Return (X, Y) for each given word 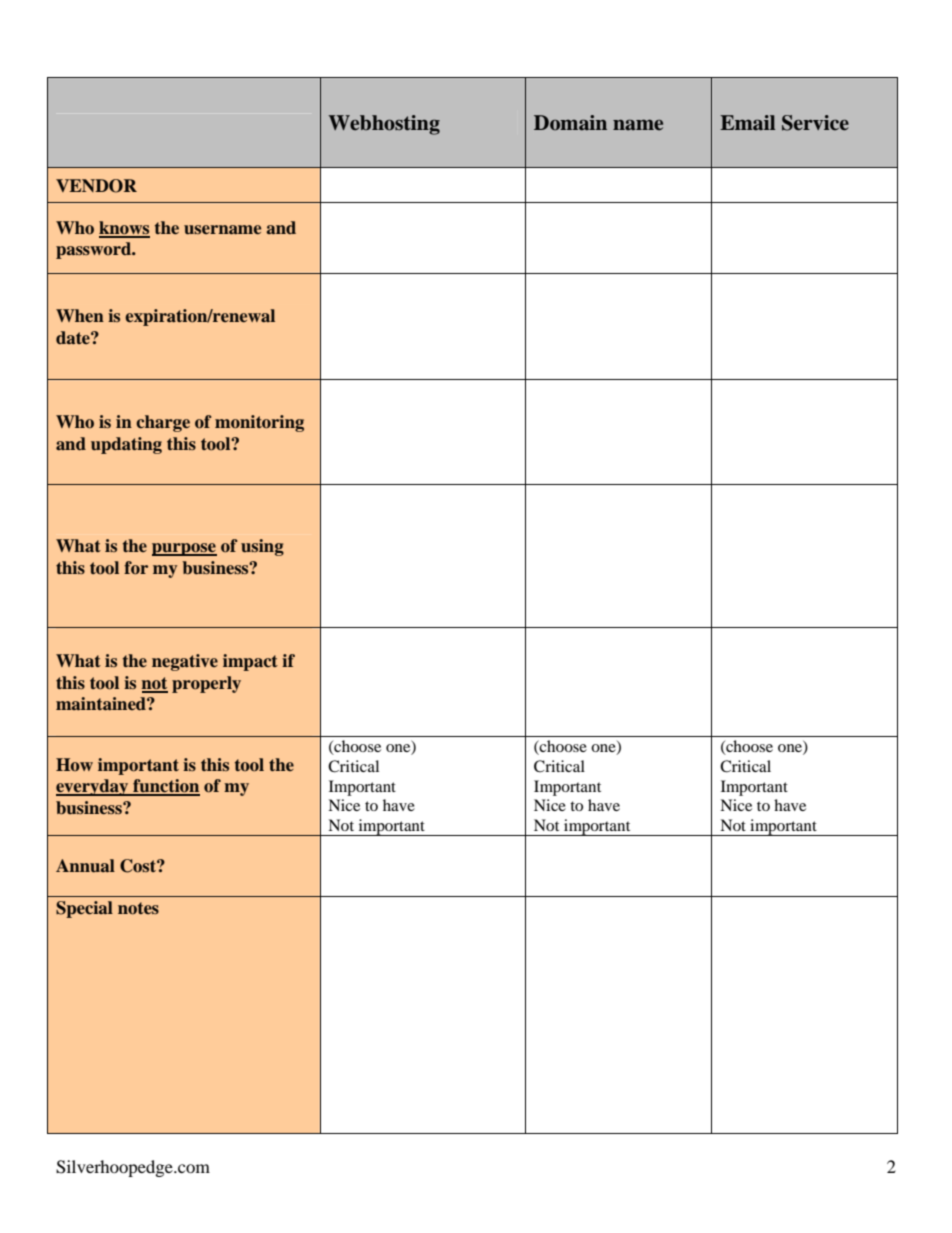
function (165, 787)
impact (250, 662)
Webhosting (384, 125)
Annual (85, 866)
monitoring (259, 423)
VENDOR (96, 186)
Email (747, 123)
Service (815, 123)
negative (185, 662)
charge (163, 423)
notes (138, 908)
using (262, 547)
